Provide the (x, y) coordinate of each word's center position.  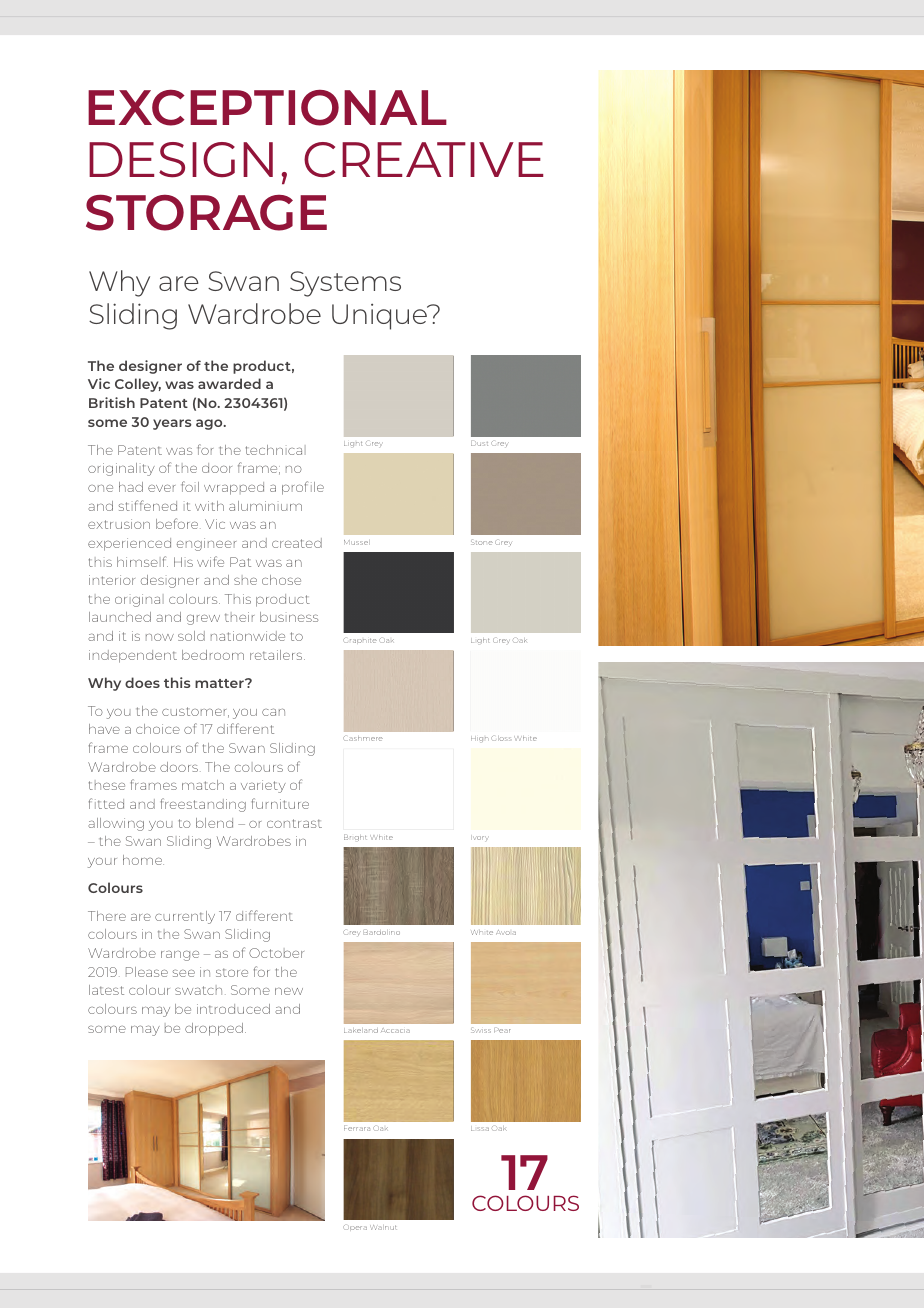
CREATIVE (423, 160)
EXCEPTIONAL (267, 108)
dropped (214, 1029)
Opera (355, 1228)
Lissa (480, 1128)
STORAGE (206, 212)
